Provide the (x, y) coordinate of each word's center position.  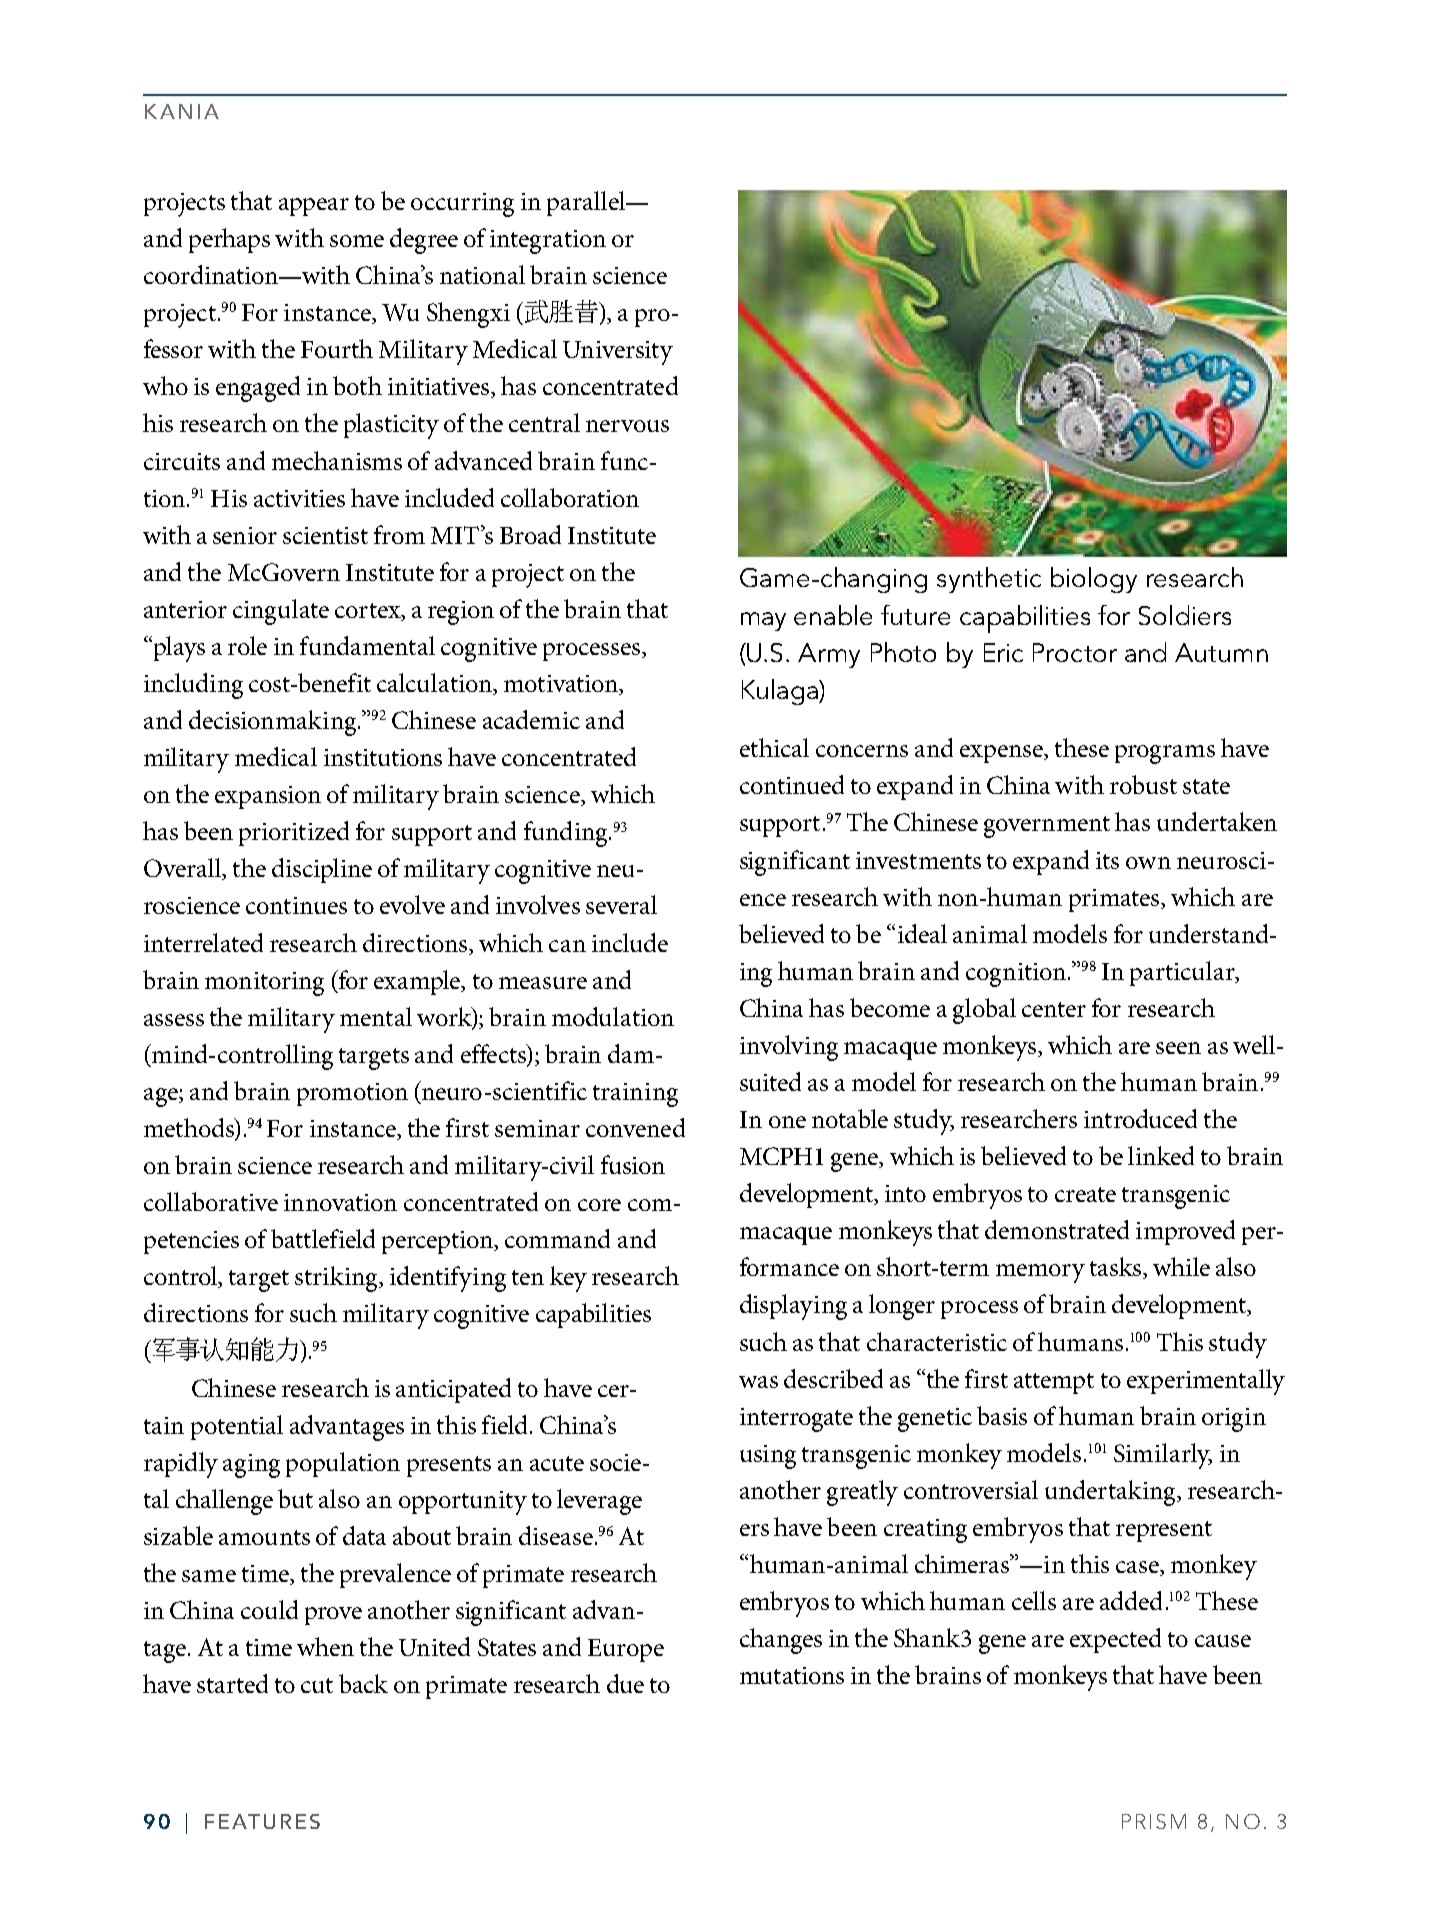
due (625, 1683)
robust (1143, 784)
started (232, 1683)
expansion (268, 797)
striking (338, 1279)
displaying (793, 1307)
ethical (774, 747)
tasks (1115, 1266)
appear (314, 207)
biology (1094, 580)
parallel (587, 203)
